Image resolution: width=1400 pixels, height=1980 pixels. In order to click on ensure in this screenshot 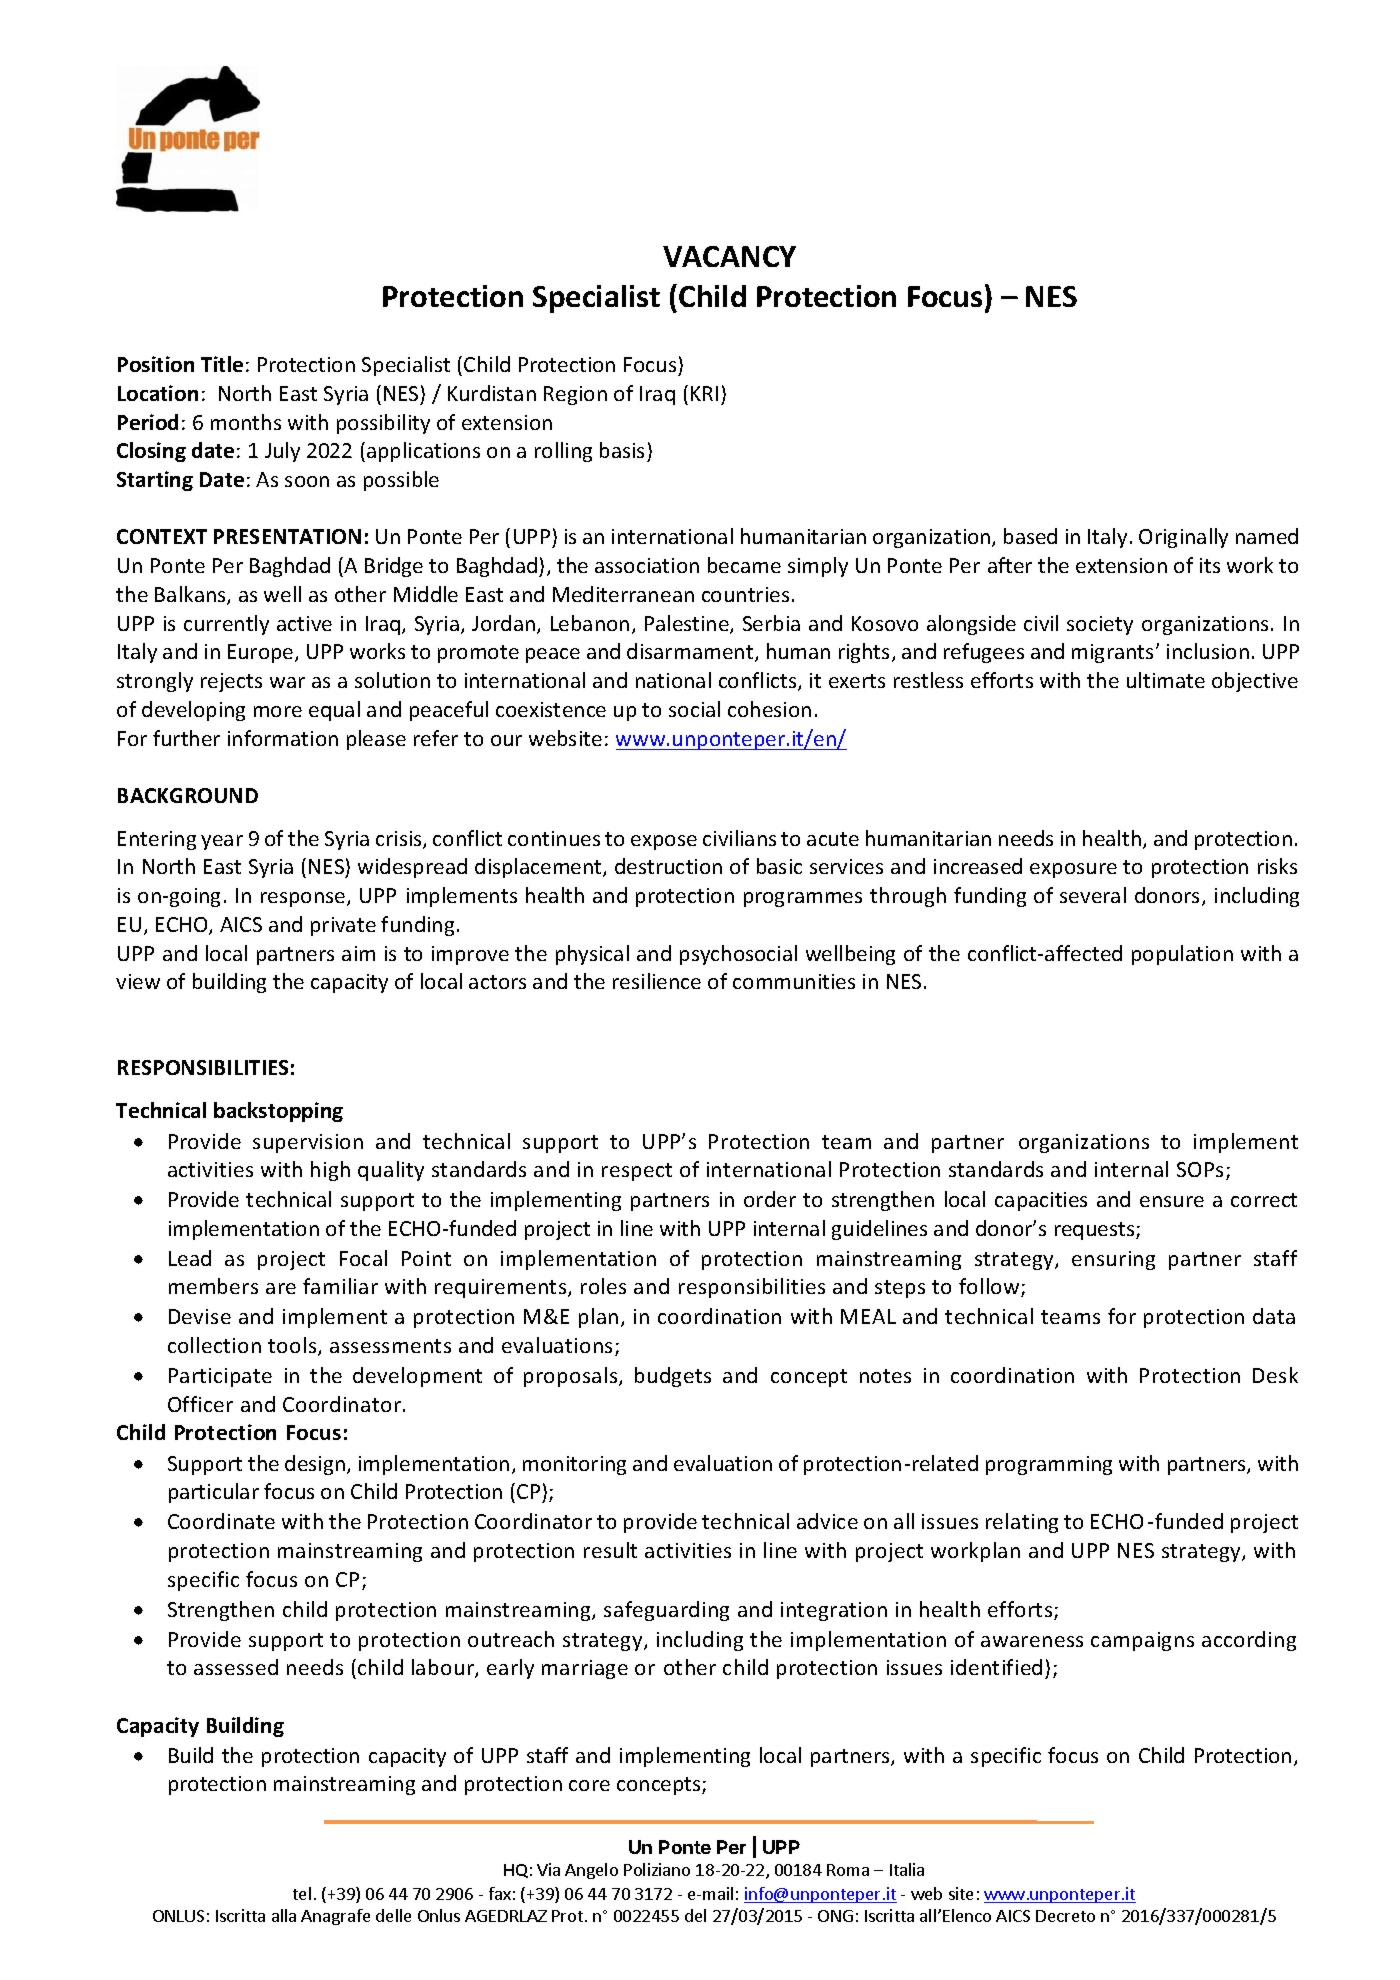, I will do `click(1172, 1201)`.
